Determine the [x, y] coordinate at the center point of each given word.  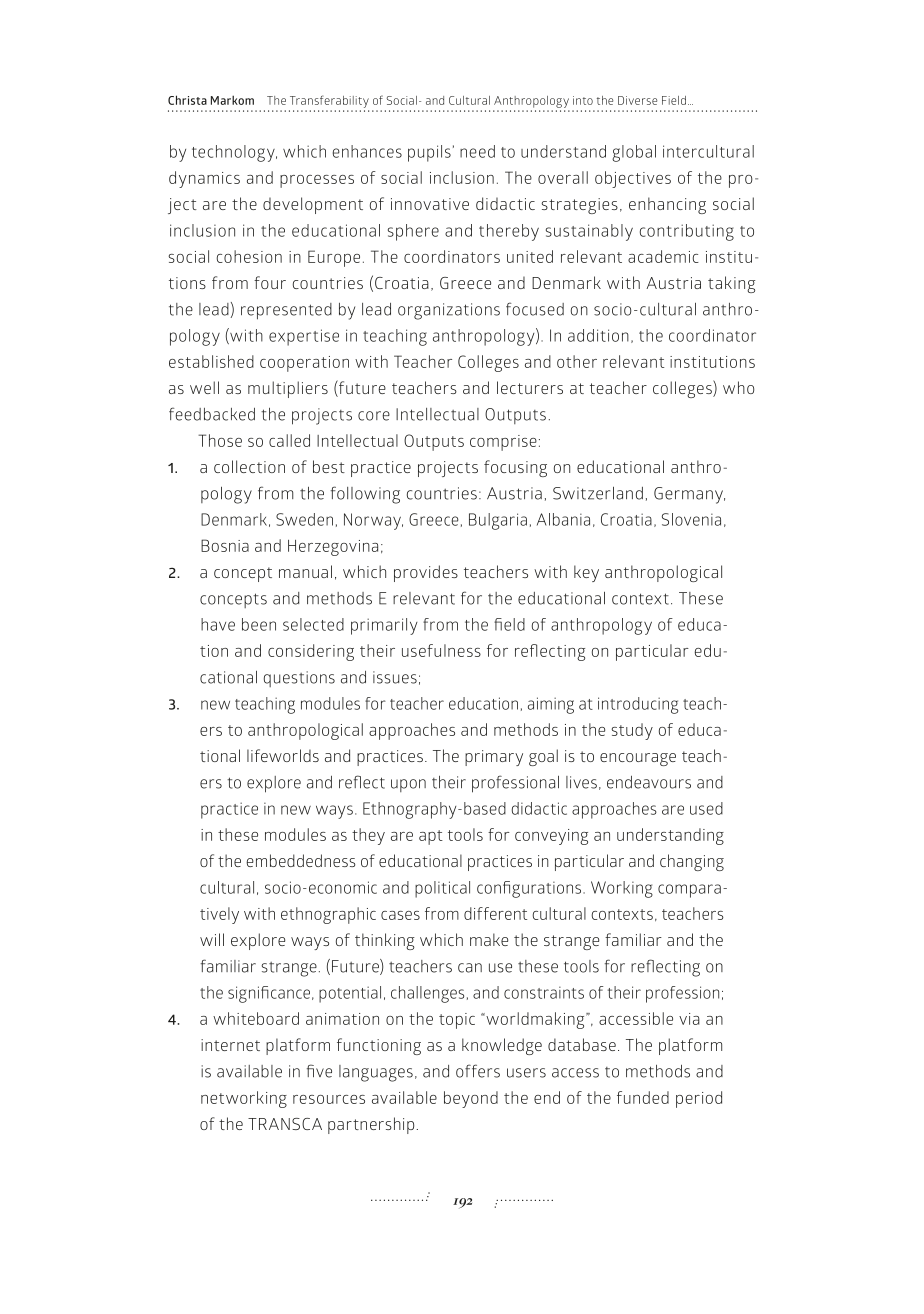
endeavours [649, 782]
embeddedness [300, 860]
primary [494, 758]
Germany [689, 495]
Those [220, 440]
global [634, 153]
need [477, 151]
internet [230, 1045]
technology [234, 153]
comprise [503, 443]
